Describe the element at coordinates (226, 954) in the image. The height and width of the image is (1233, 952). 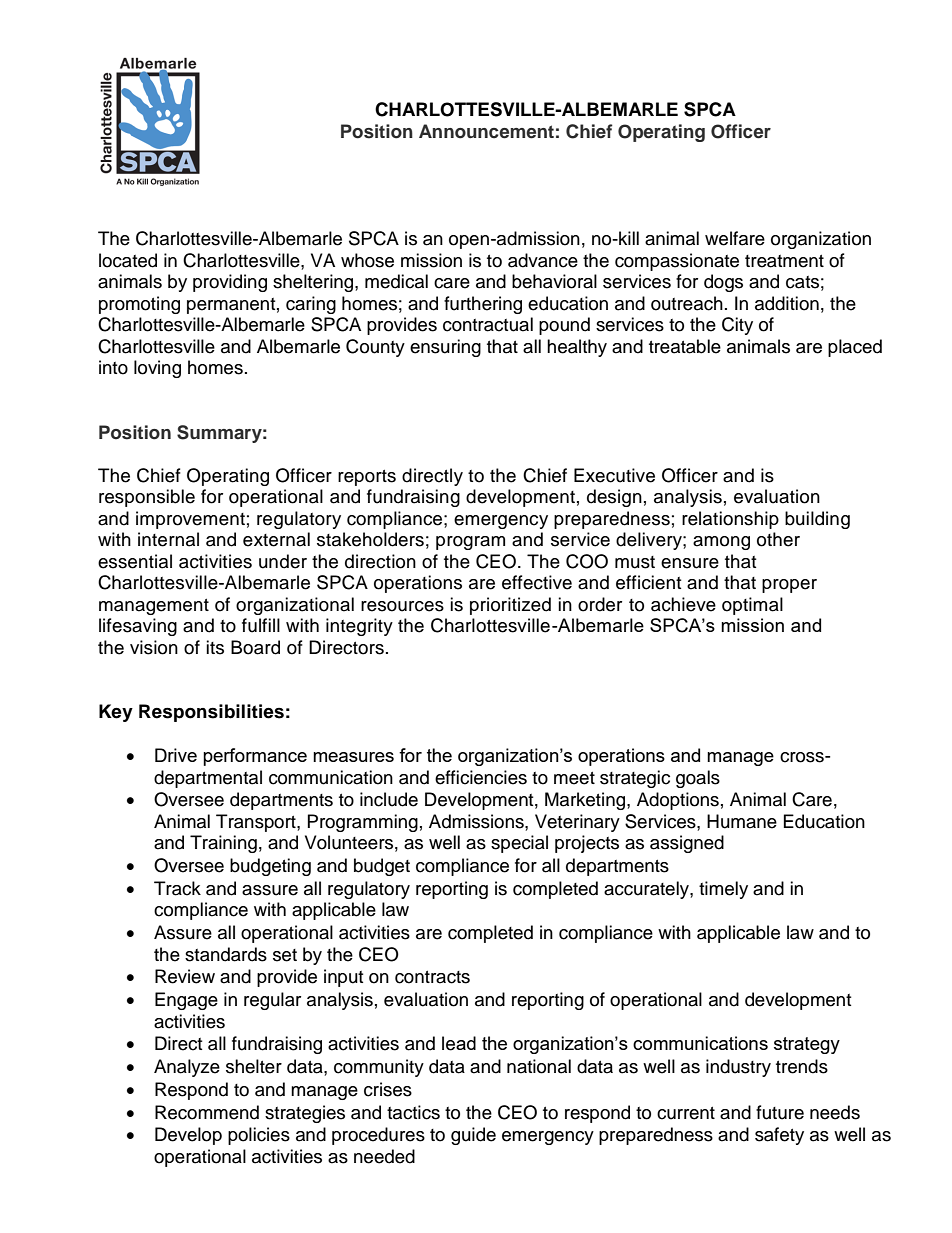
I see `standards` at that location.
